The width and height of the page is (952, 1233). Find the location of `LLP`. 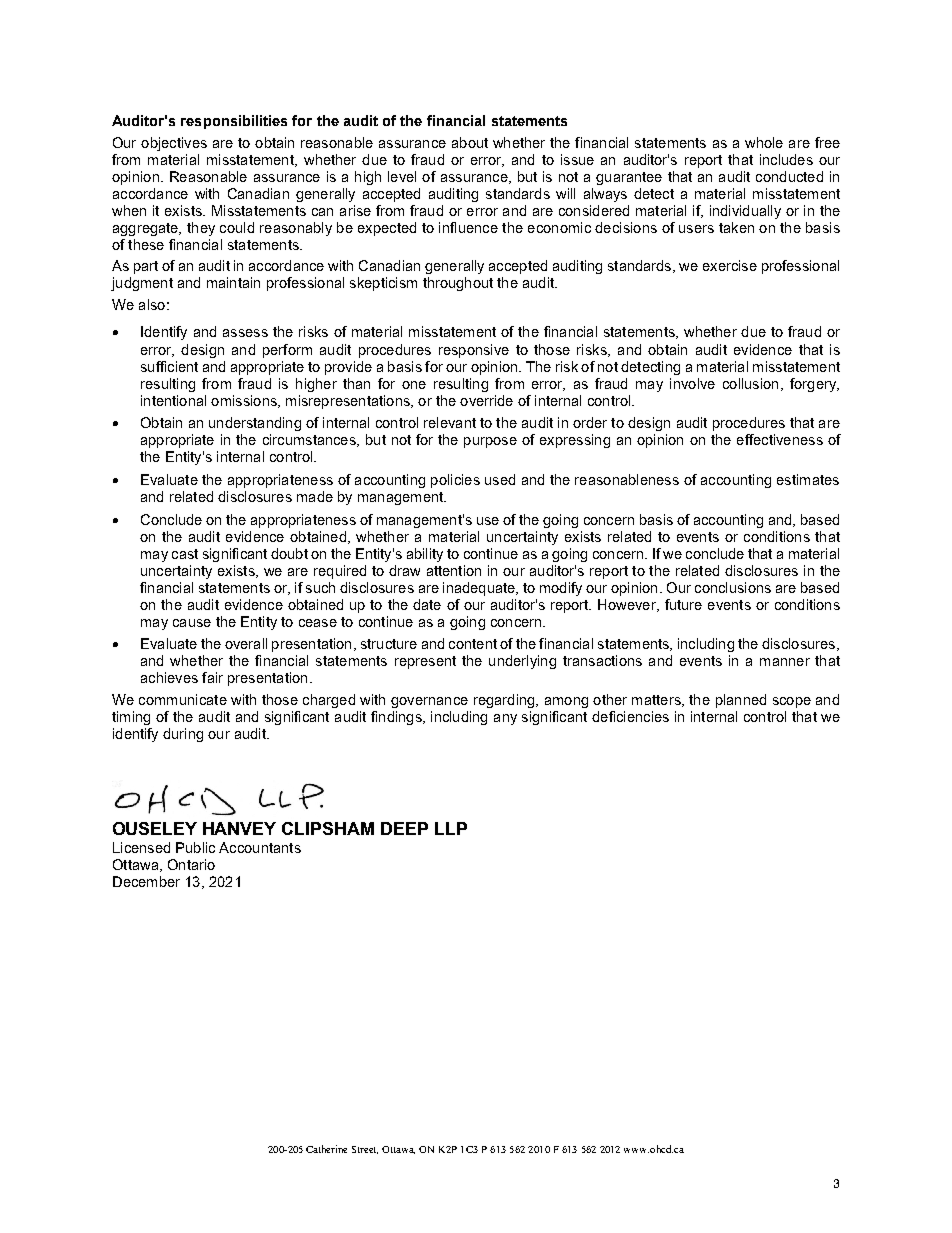

LLP is located at coordinates (451, 828).
